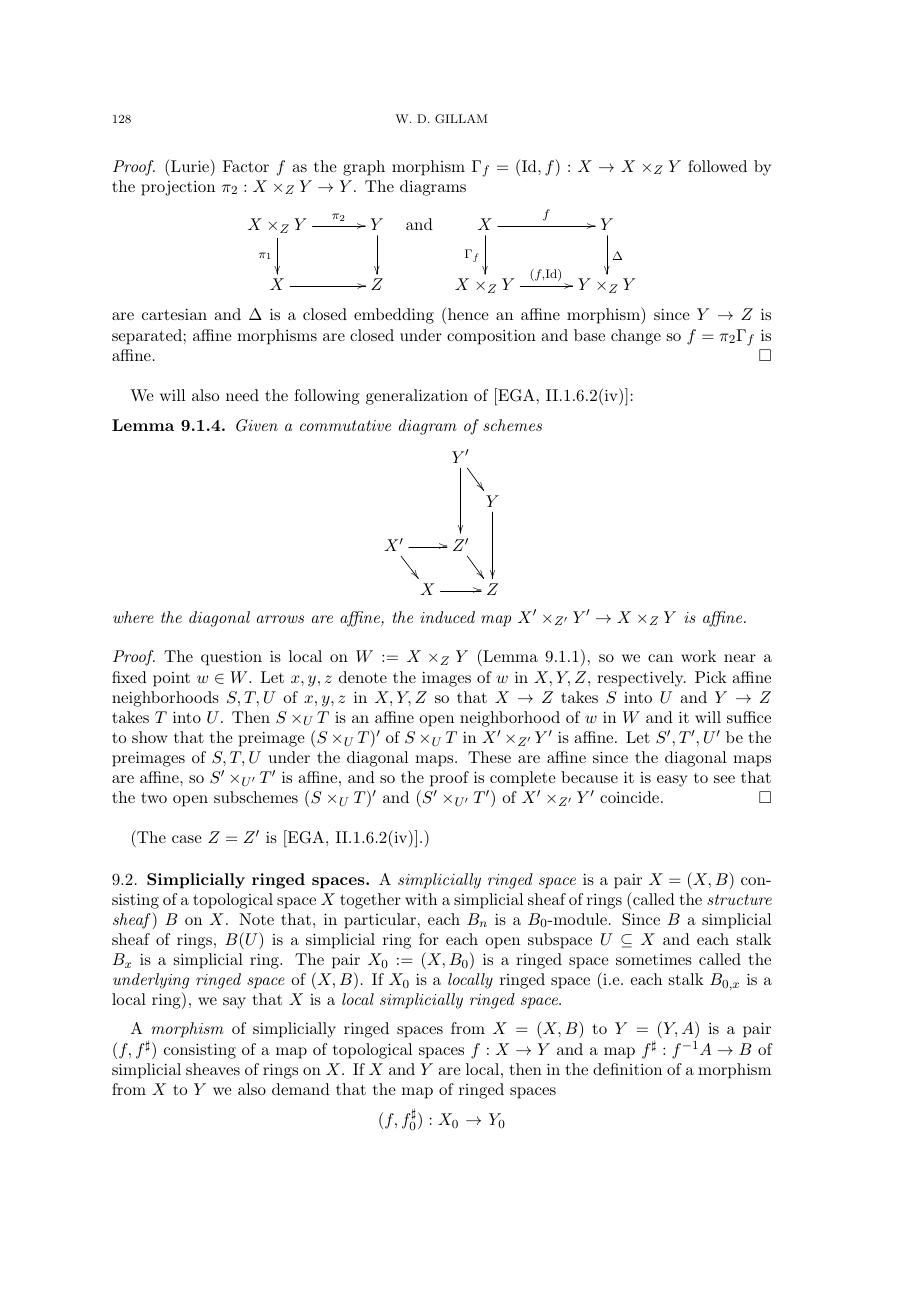  Describe the element at coordinates (660, 658) in the page. I see `can` at that location.
